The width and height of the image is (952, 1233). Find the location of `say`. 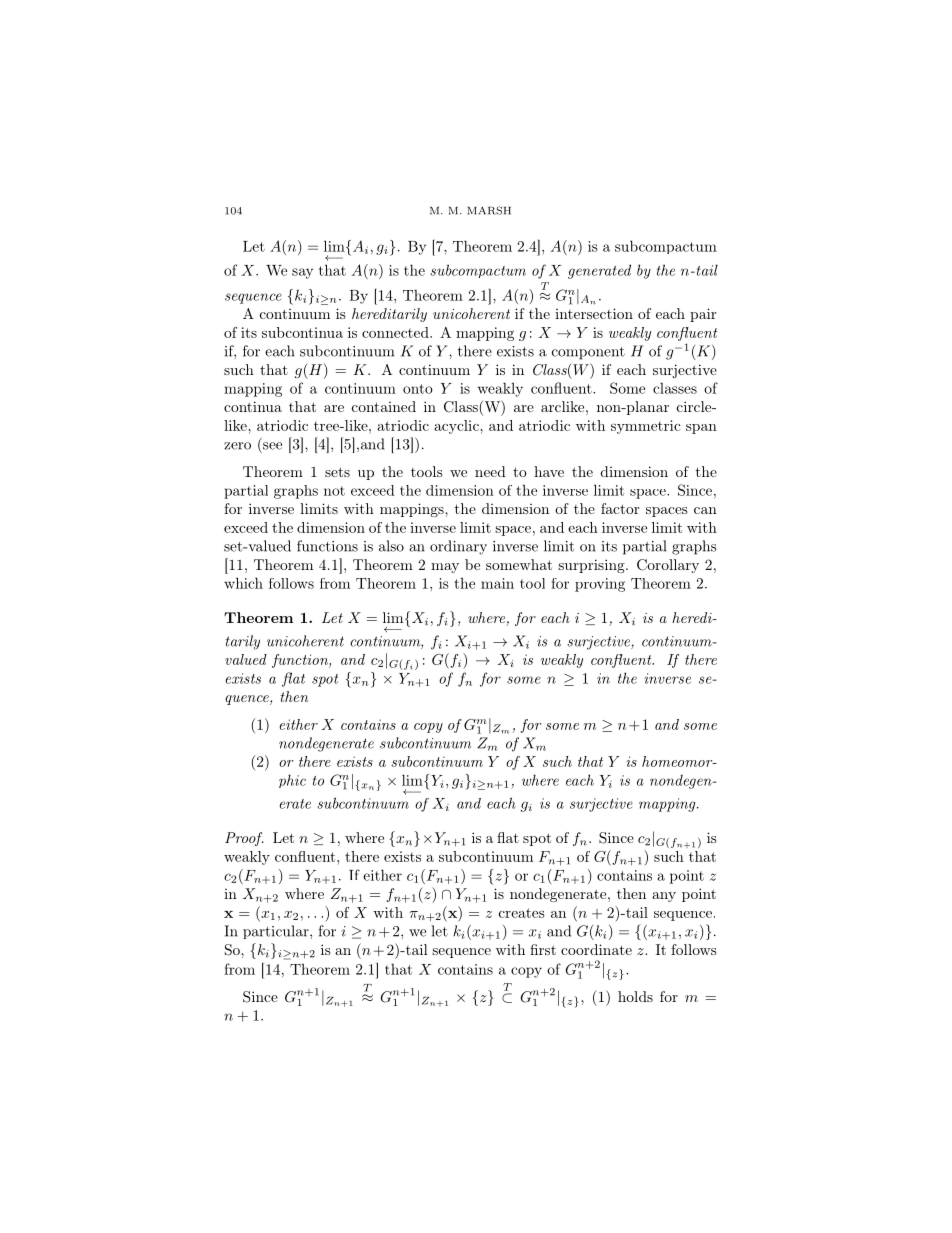

say is located at coordinates (302, 273).
